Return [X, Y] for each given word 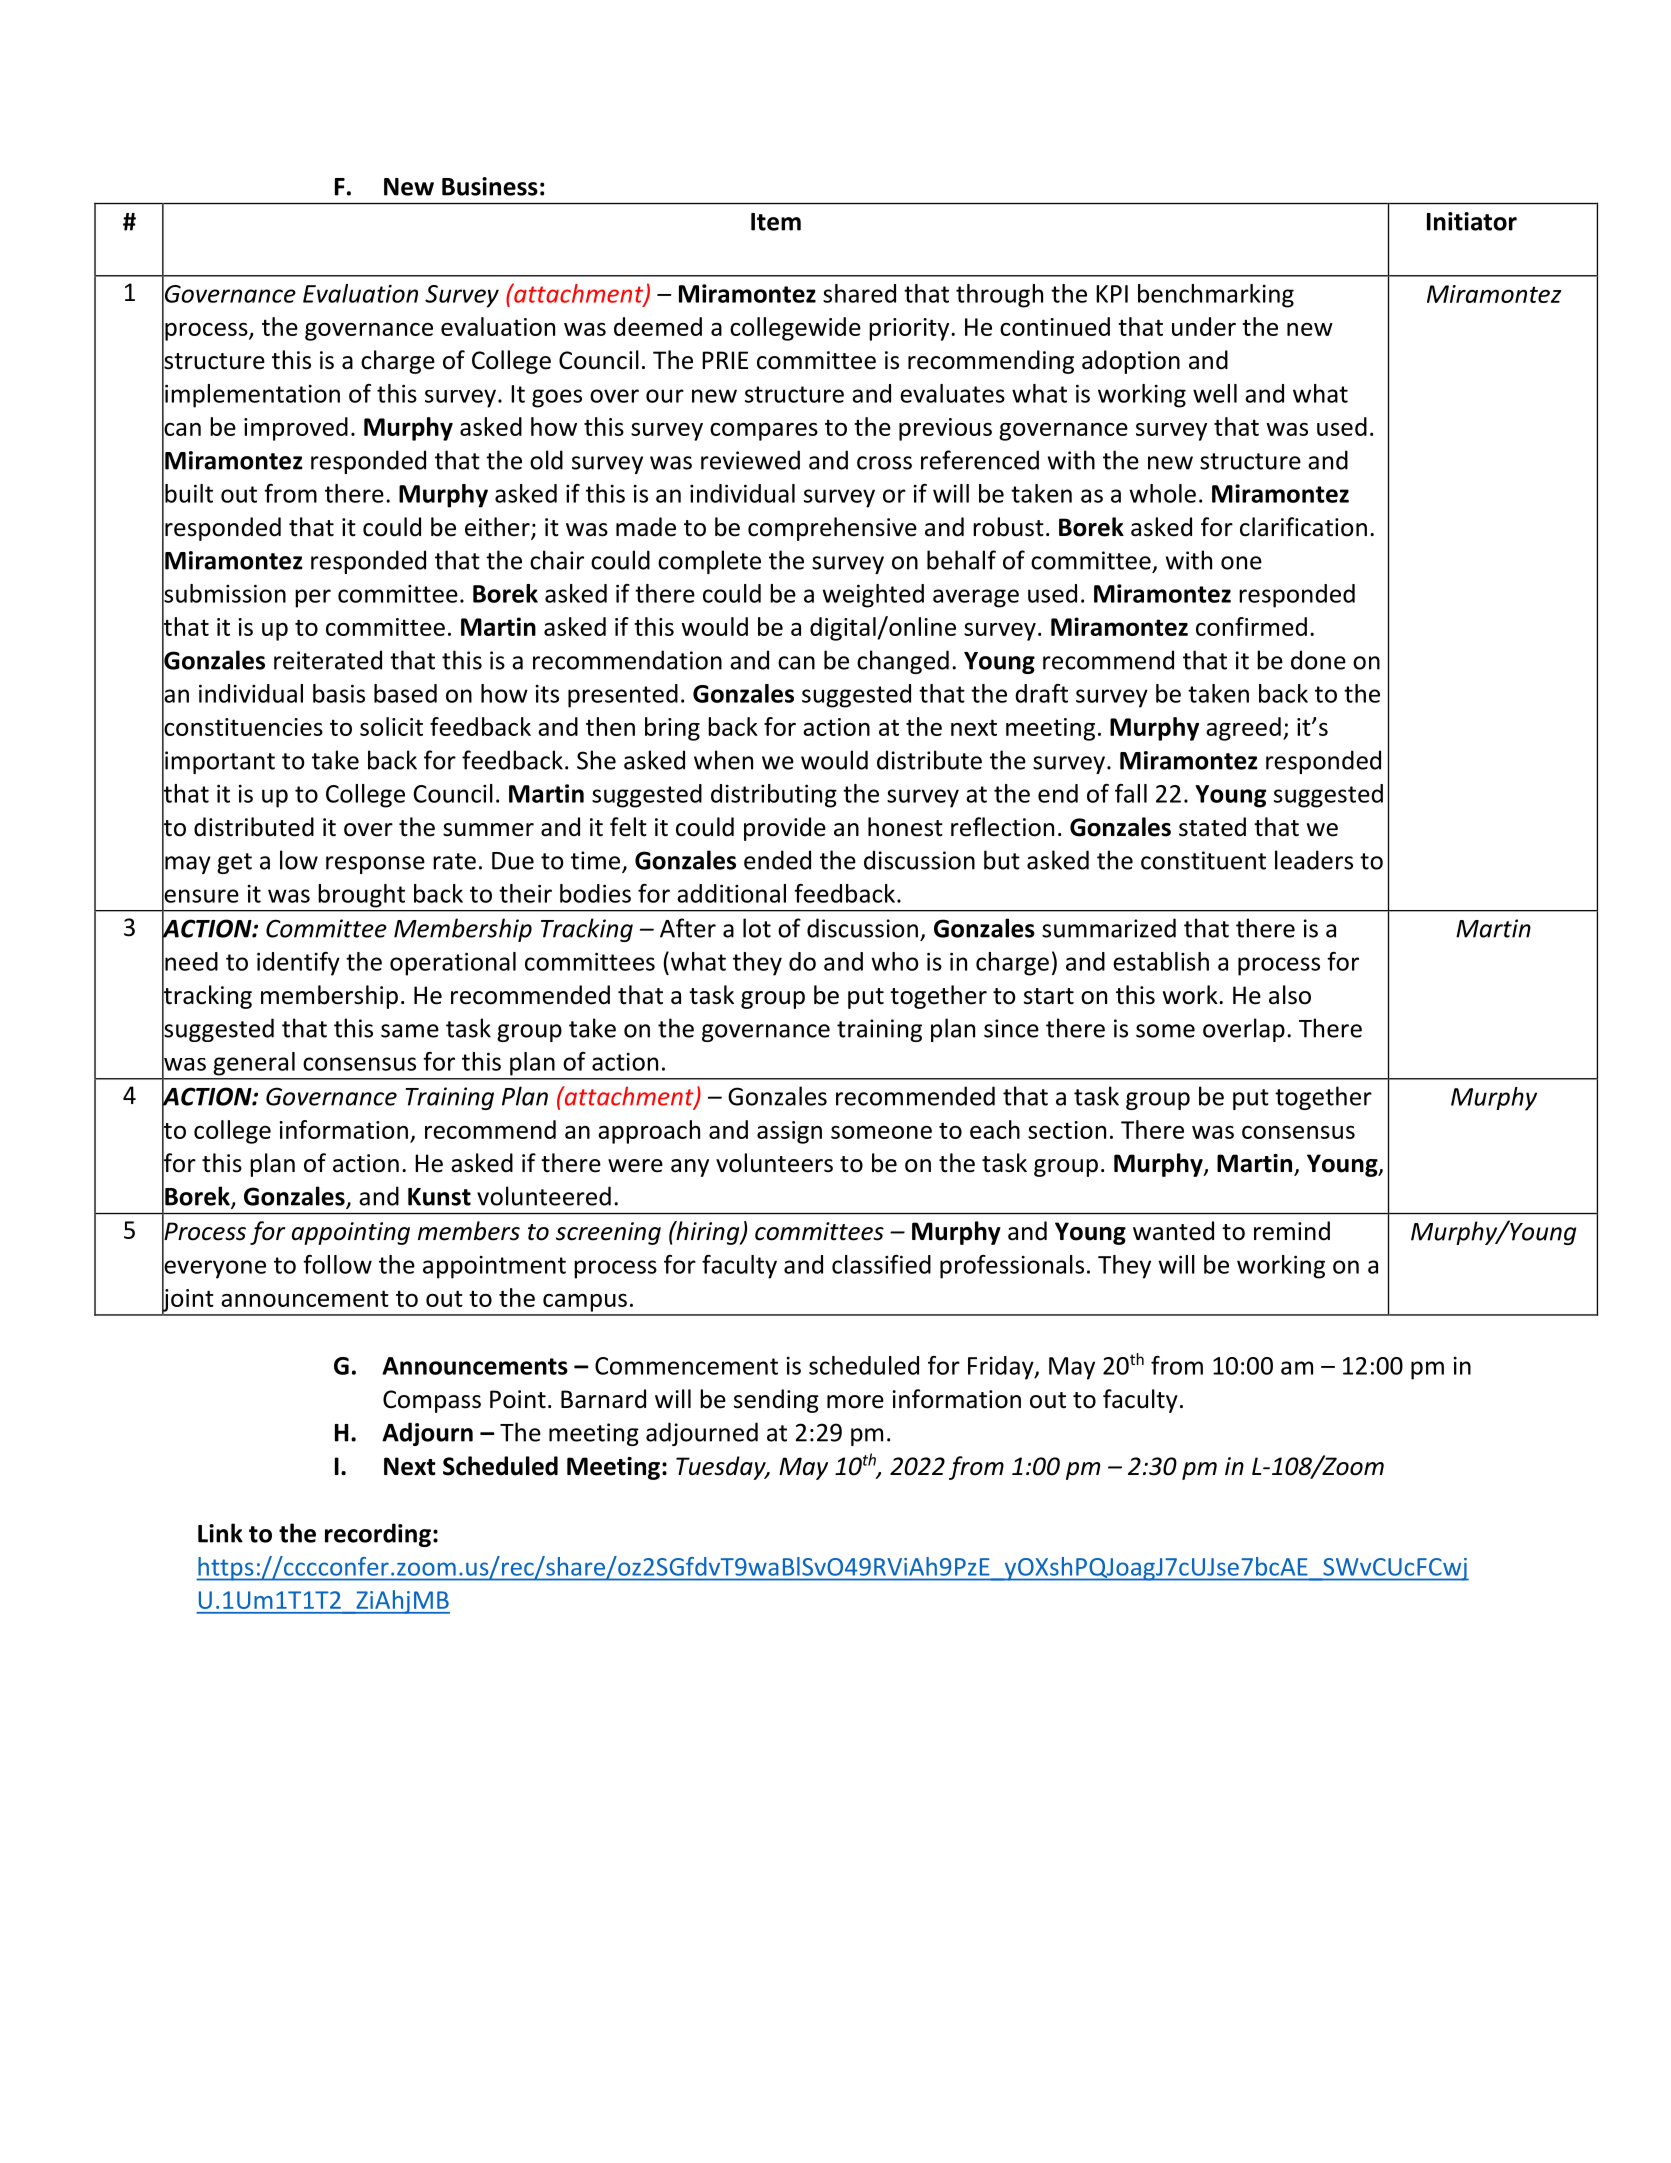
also [1290, 995]
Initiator [1472, 221]
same [410, 1031]
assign [789, 1132]
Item [776, 222]
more [855, 1402]
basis [339, 693]
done [1318, 660]
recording [378, 1535]
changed [903, 662]
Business [490, 186]
